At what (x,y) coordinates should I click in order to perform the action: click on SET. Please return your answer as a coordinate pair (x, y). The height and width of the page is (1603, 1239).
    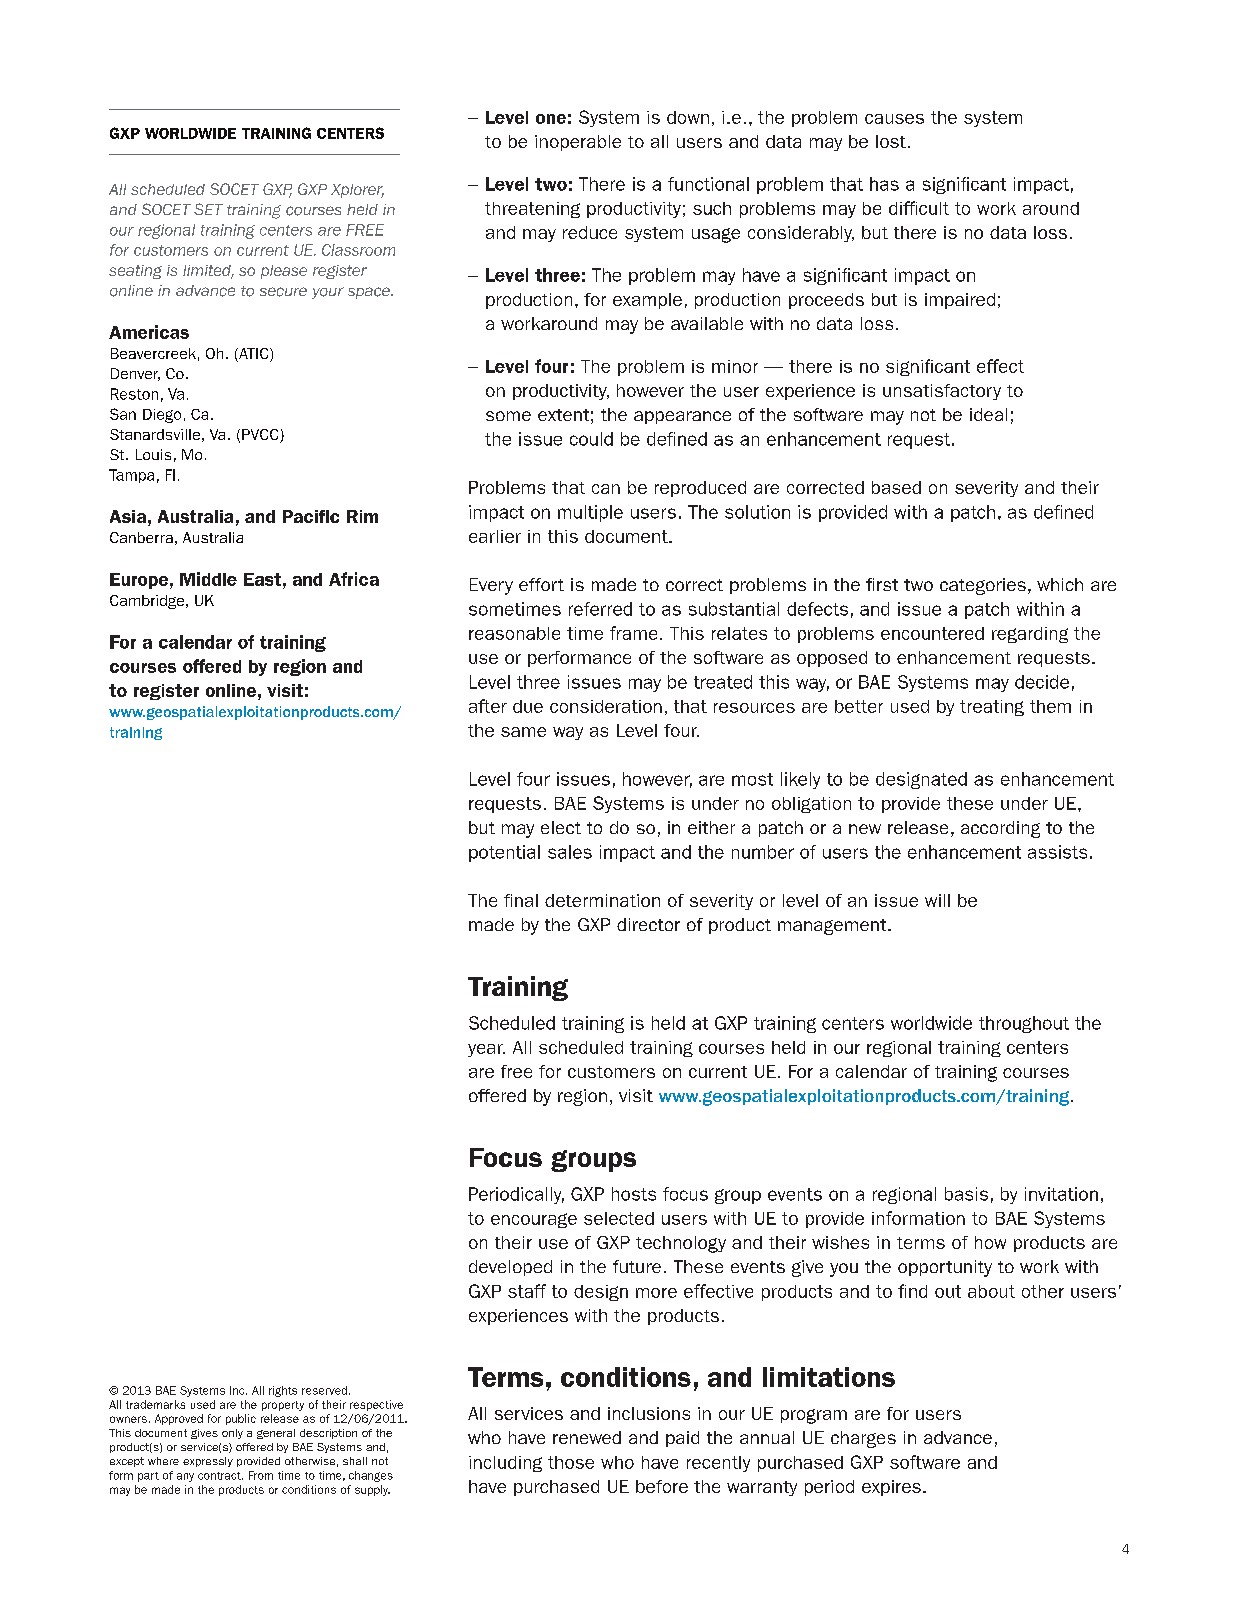
    Looking at the image, I should click on (208, 209).
